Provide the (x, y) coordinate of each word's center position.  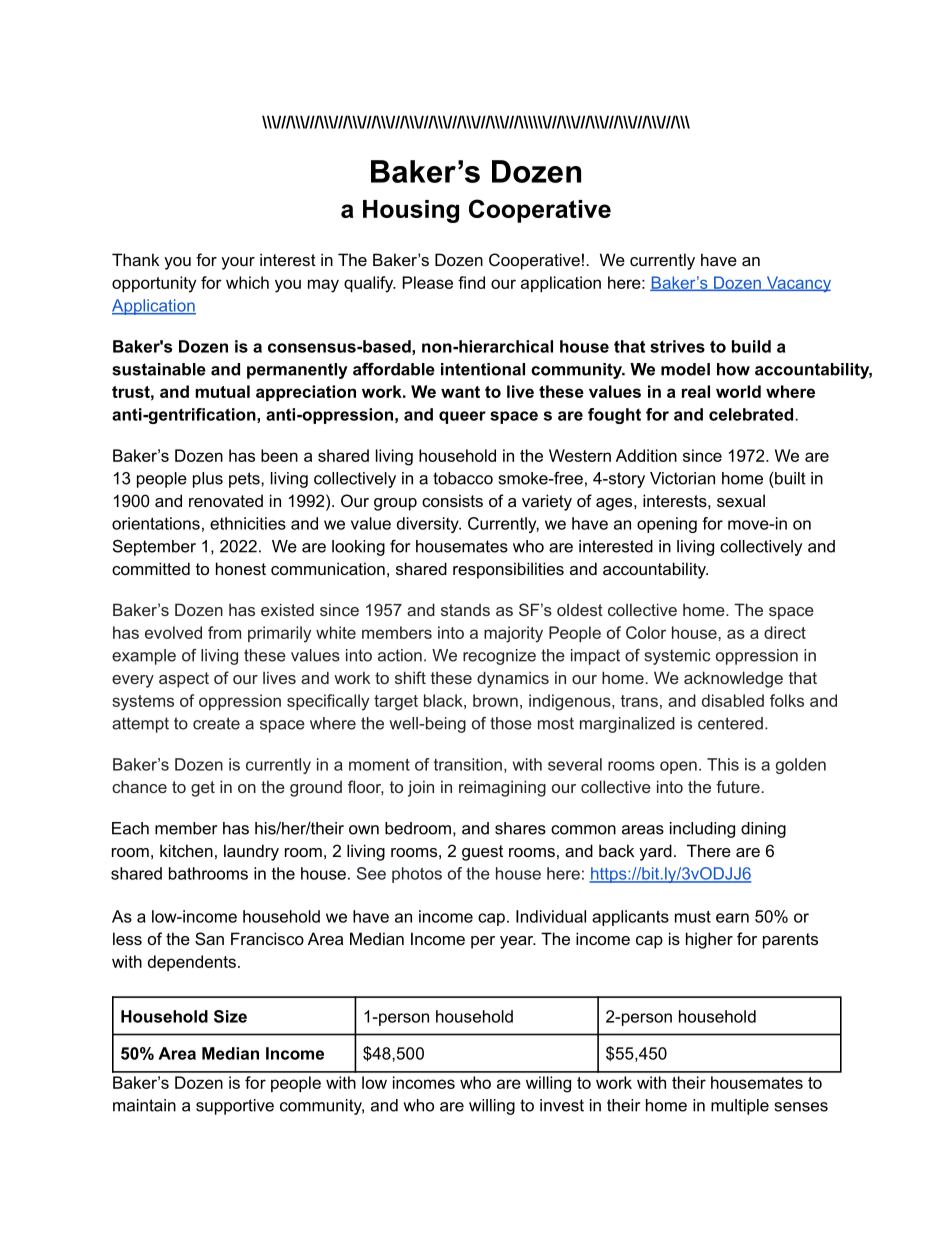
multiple (740, 1107)
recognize (499, 657)
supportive (235, 1107)
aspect (184, 680)
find (471, 282)
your (238, 263)
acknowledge (733, 679)
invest (562, 1105)
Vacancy (797, 284)
